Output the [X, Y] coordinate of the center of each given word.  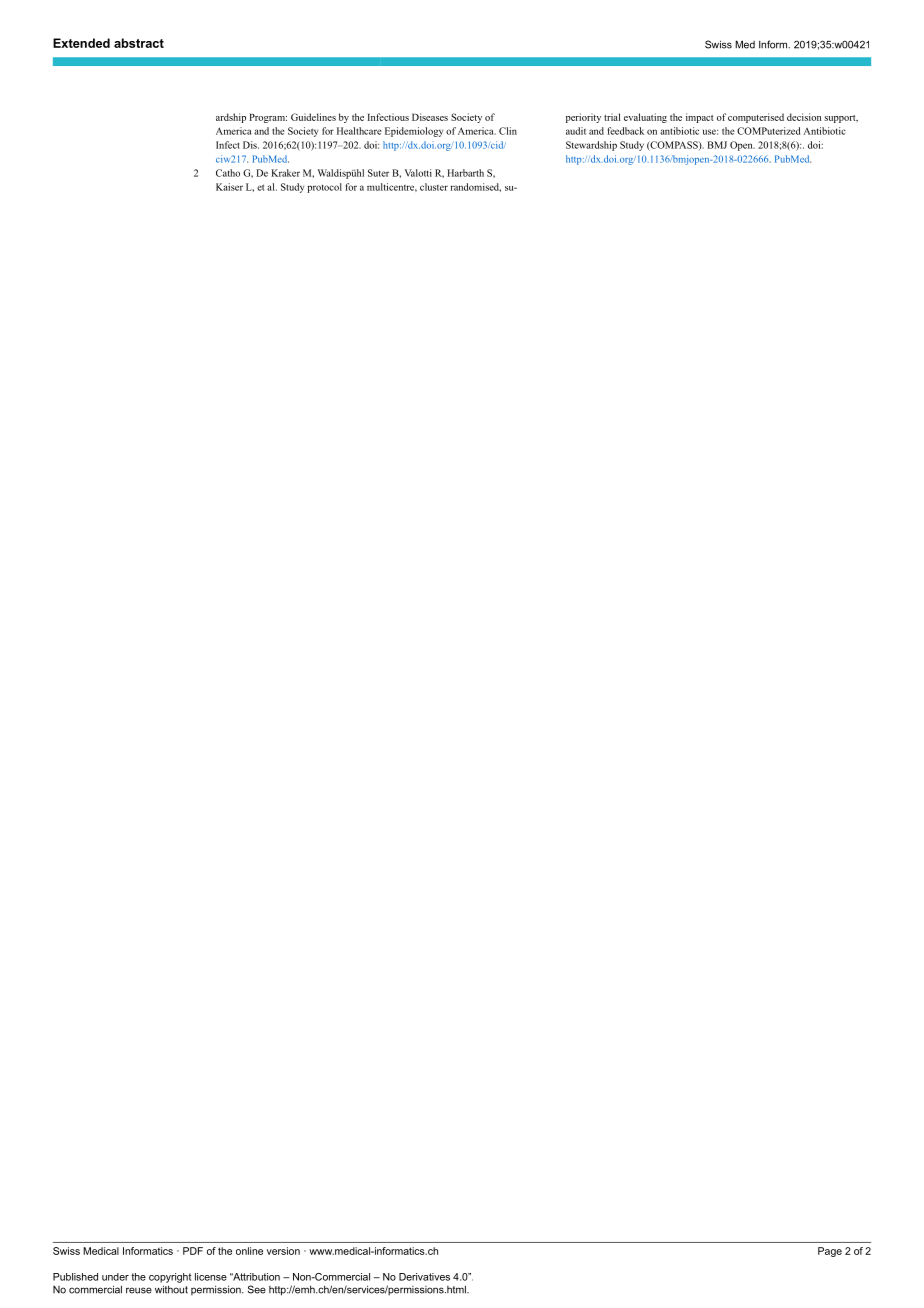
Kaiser [229, 187]
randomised [475, 187]
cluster [434, 187]
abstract [139, 43]
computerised [756, 118]
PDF [193, 1251]
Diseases [430, 117]
